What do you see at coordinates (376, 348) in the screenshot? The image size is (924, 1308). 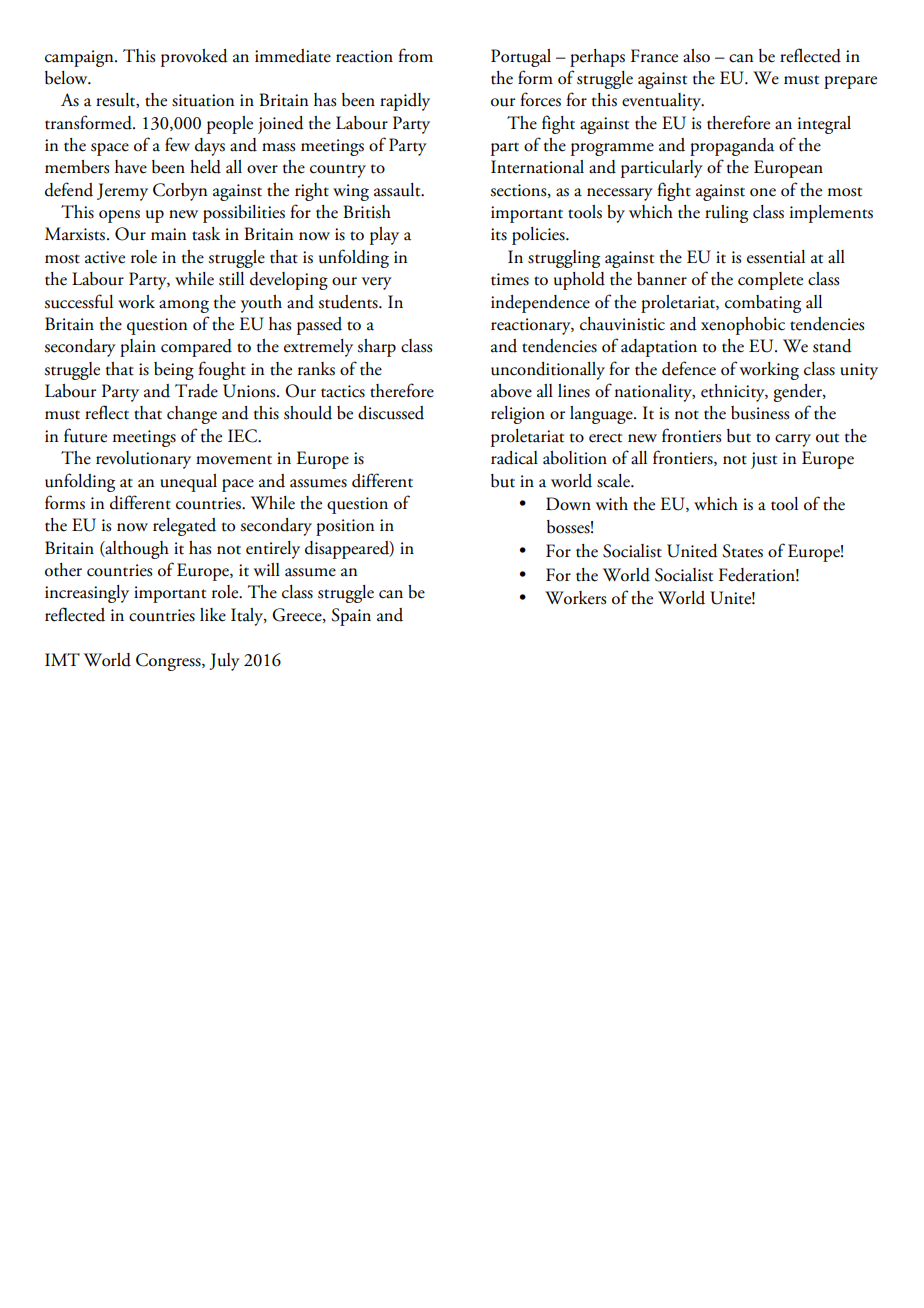 I see `sharp` at bounding box center [376, 348].
